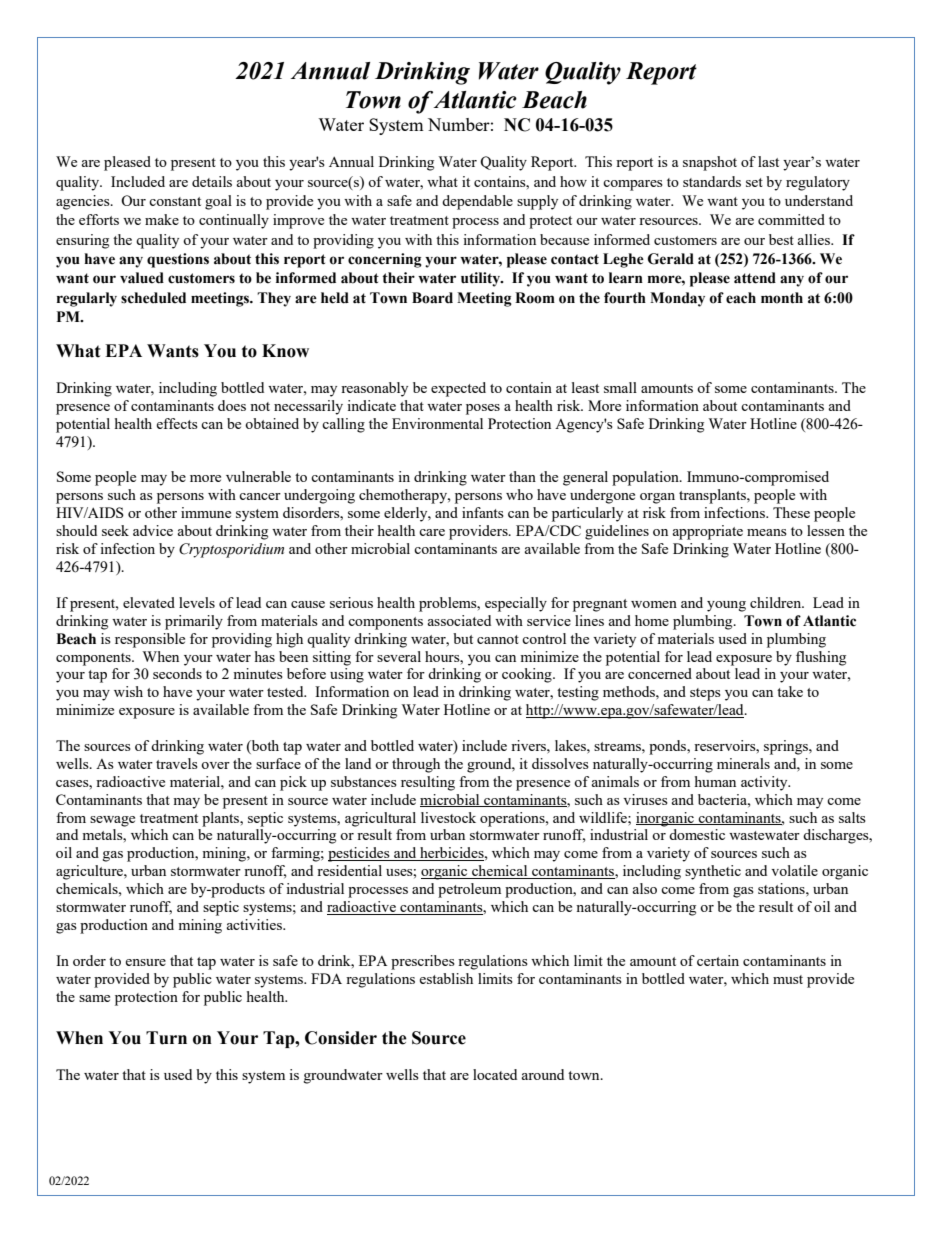  What do you see at coordinates (175, 201) in the screenshot?
I see `constant` at bounding box center [175, 201].
